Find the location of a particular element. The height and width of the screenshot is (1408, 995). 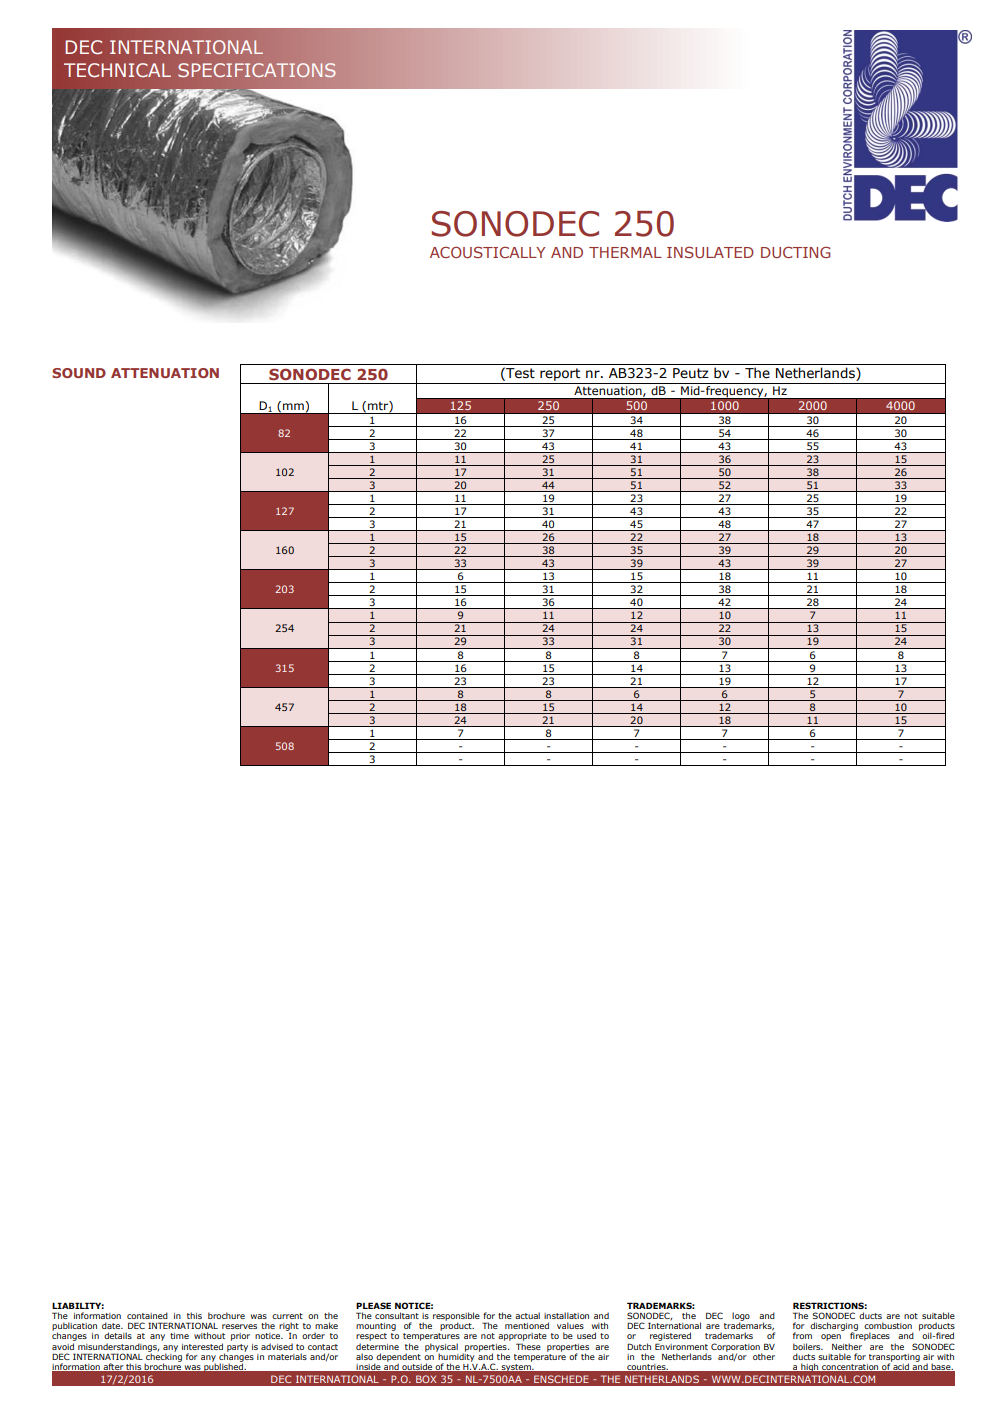

DUCTING is located at coordinates (795, 252).
